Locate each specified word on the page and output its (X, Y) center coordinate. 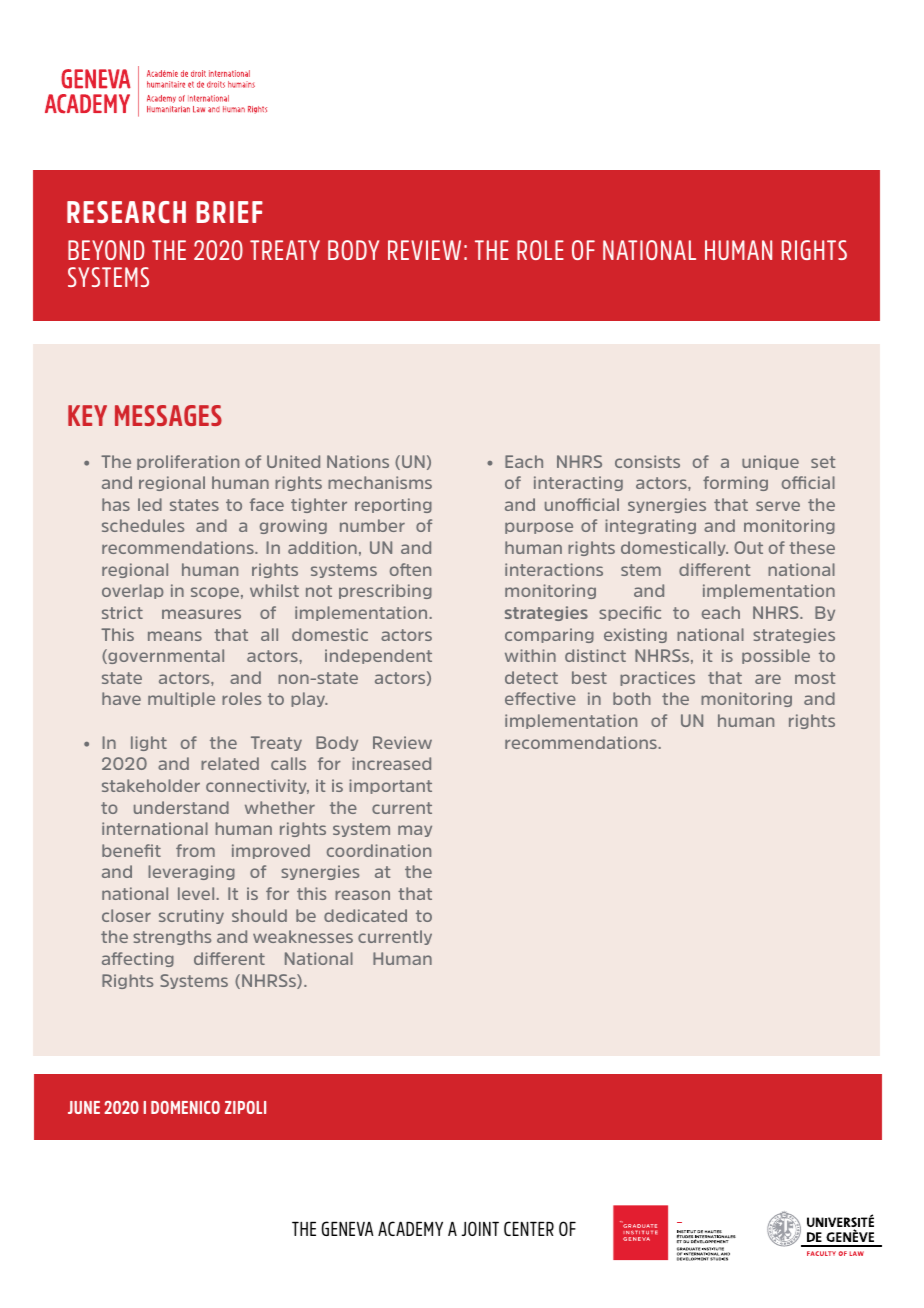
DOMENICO (185, 1107)
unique (770, 462)
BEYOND (106, 250)
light (149, 743)
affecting (138, 959)
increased (391, 763)
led (150, 504)
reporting (393, 505)
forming (735, 483)
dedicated (365, 915)
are (768, 679)
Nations (358, 461)
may (415, 831)
